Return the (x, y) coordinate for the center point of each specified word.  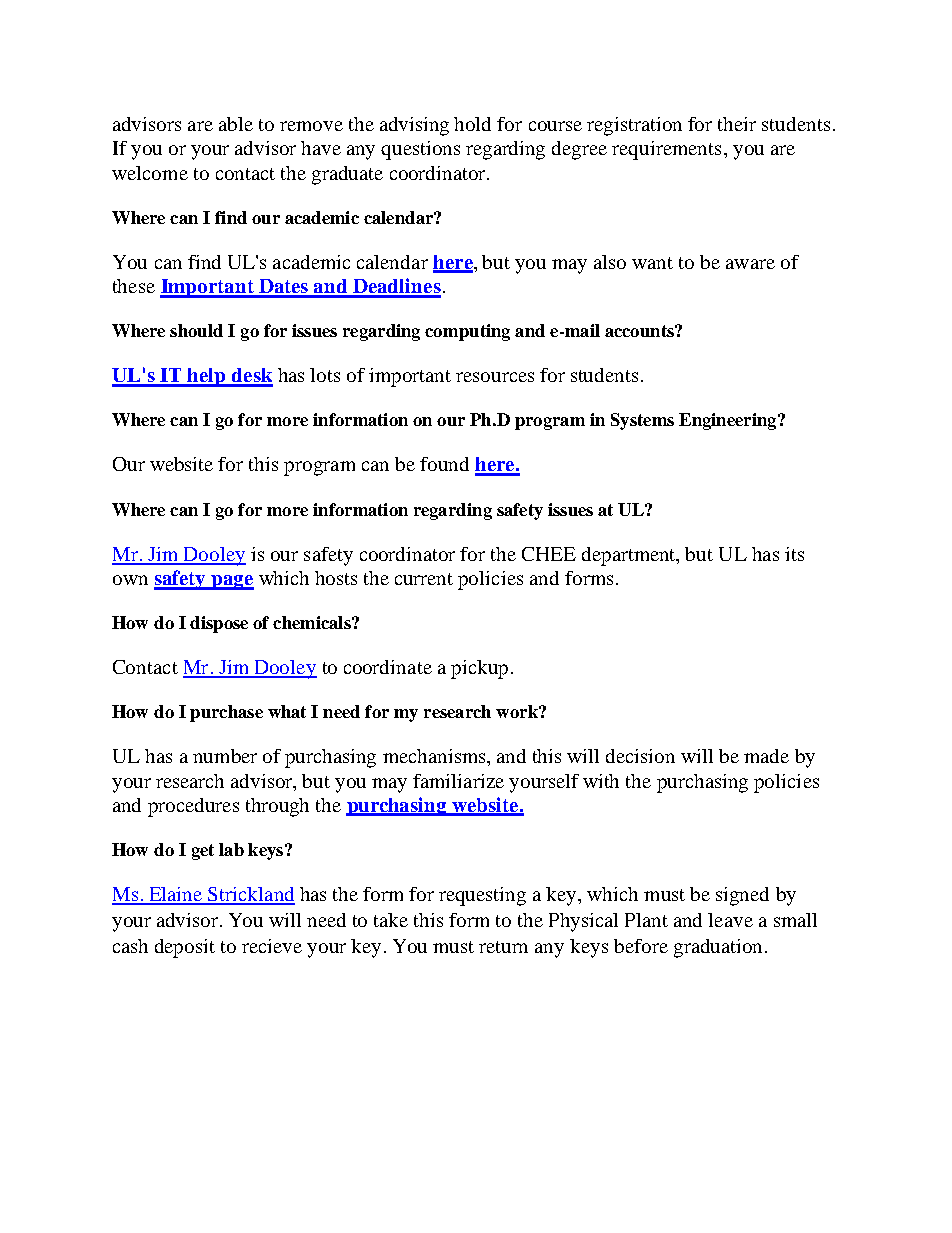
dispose (219, 624)
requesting (482, 896)
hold (472, 124)
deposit (185, 948)
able (236, 124)
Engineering (729, 421)
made (766, 756)
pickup (479, 669)
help (207, 377)
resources (495, 377)
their (737, 124)
